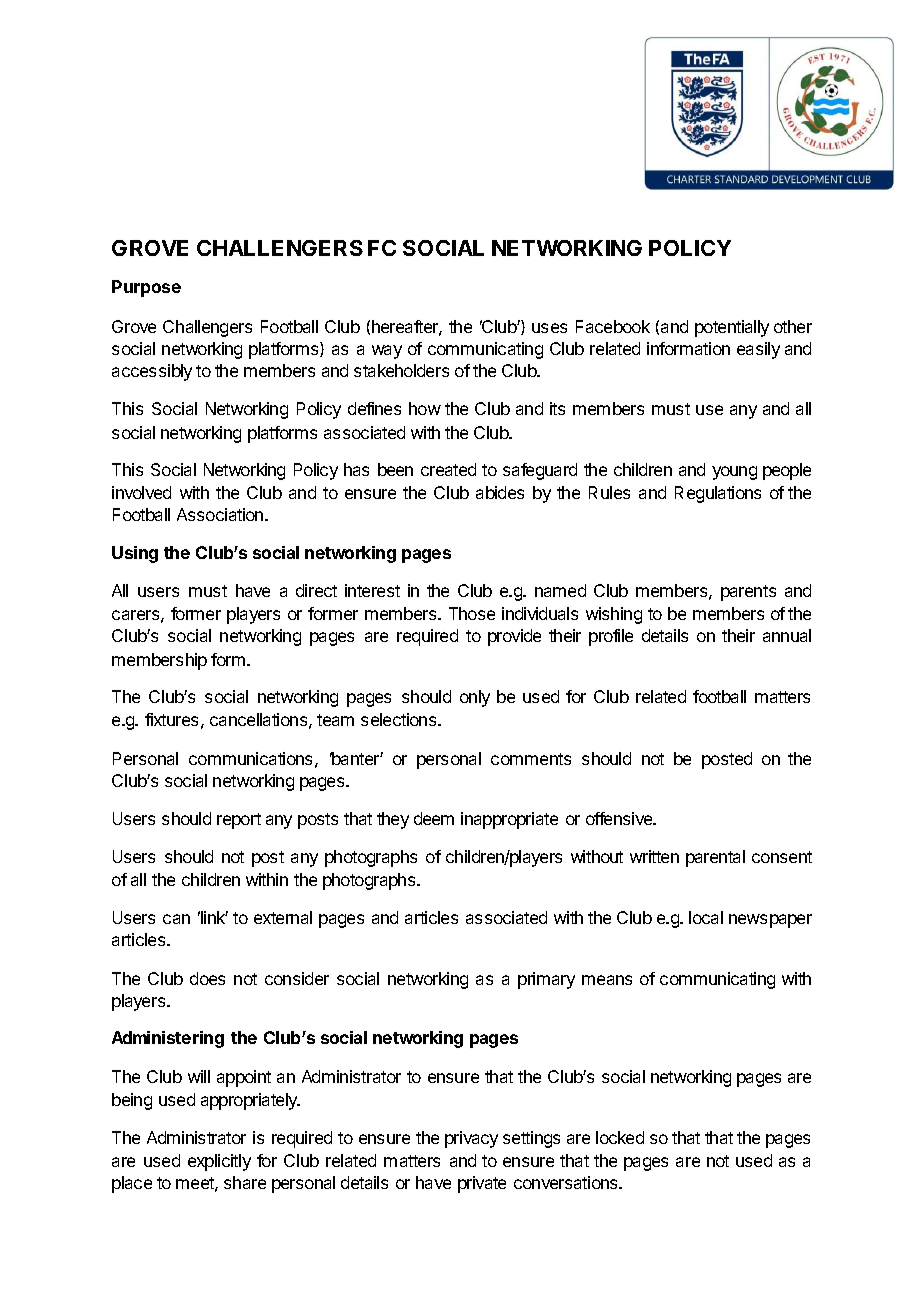 The image size is (924, 1308). Describe the element at coordinates (500, 492) in the screenshot. I see `abides` at that location.
